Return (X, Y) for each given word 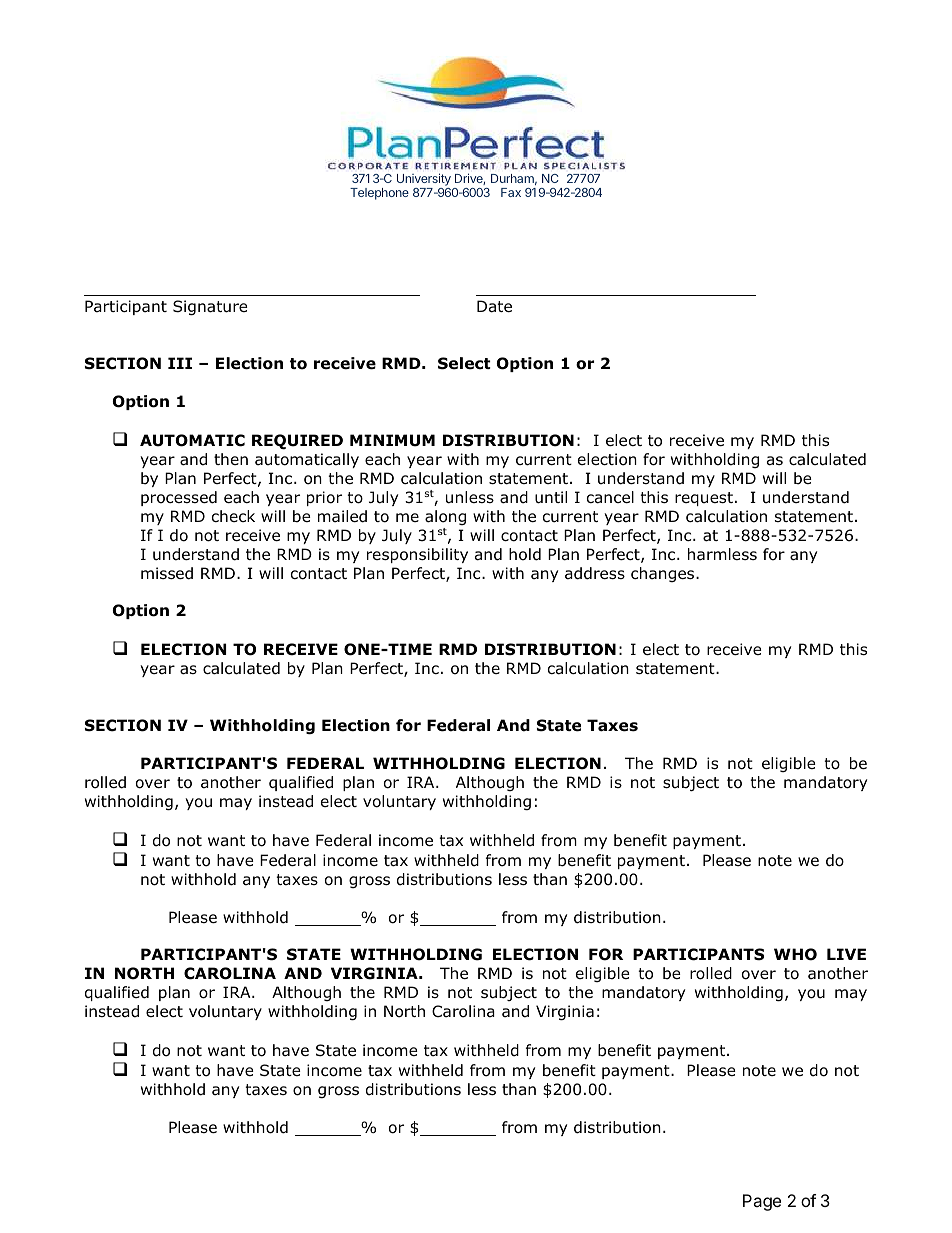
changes (664, 574)
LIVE (846, 954)
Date (494, 306)
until (551, 497)
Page (762, 1202)
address (595, 573)
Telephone (379, 194)
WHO (795, 954)
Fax (511, 192)
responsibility (417, 555)
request (704, 499)
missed (167, 573)
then (231, 459)
